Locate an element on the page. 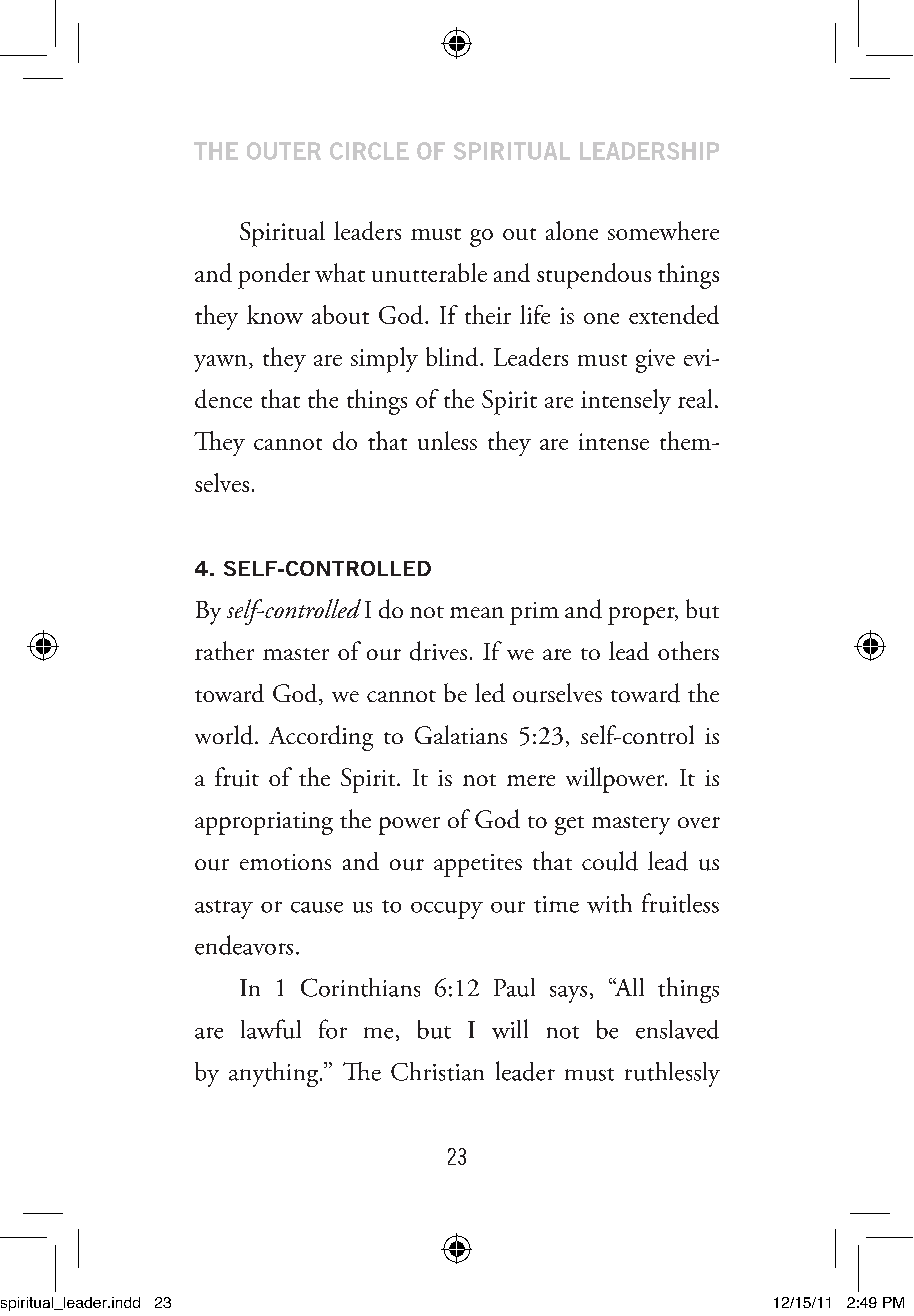 This document has height=1316, width=914. CIRCLE is located at coordinates (369, 151).
